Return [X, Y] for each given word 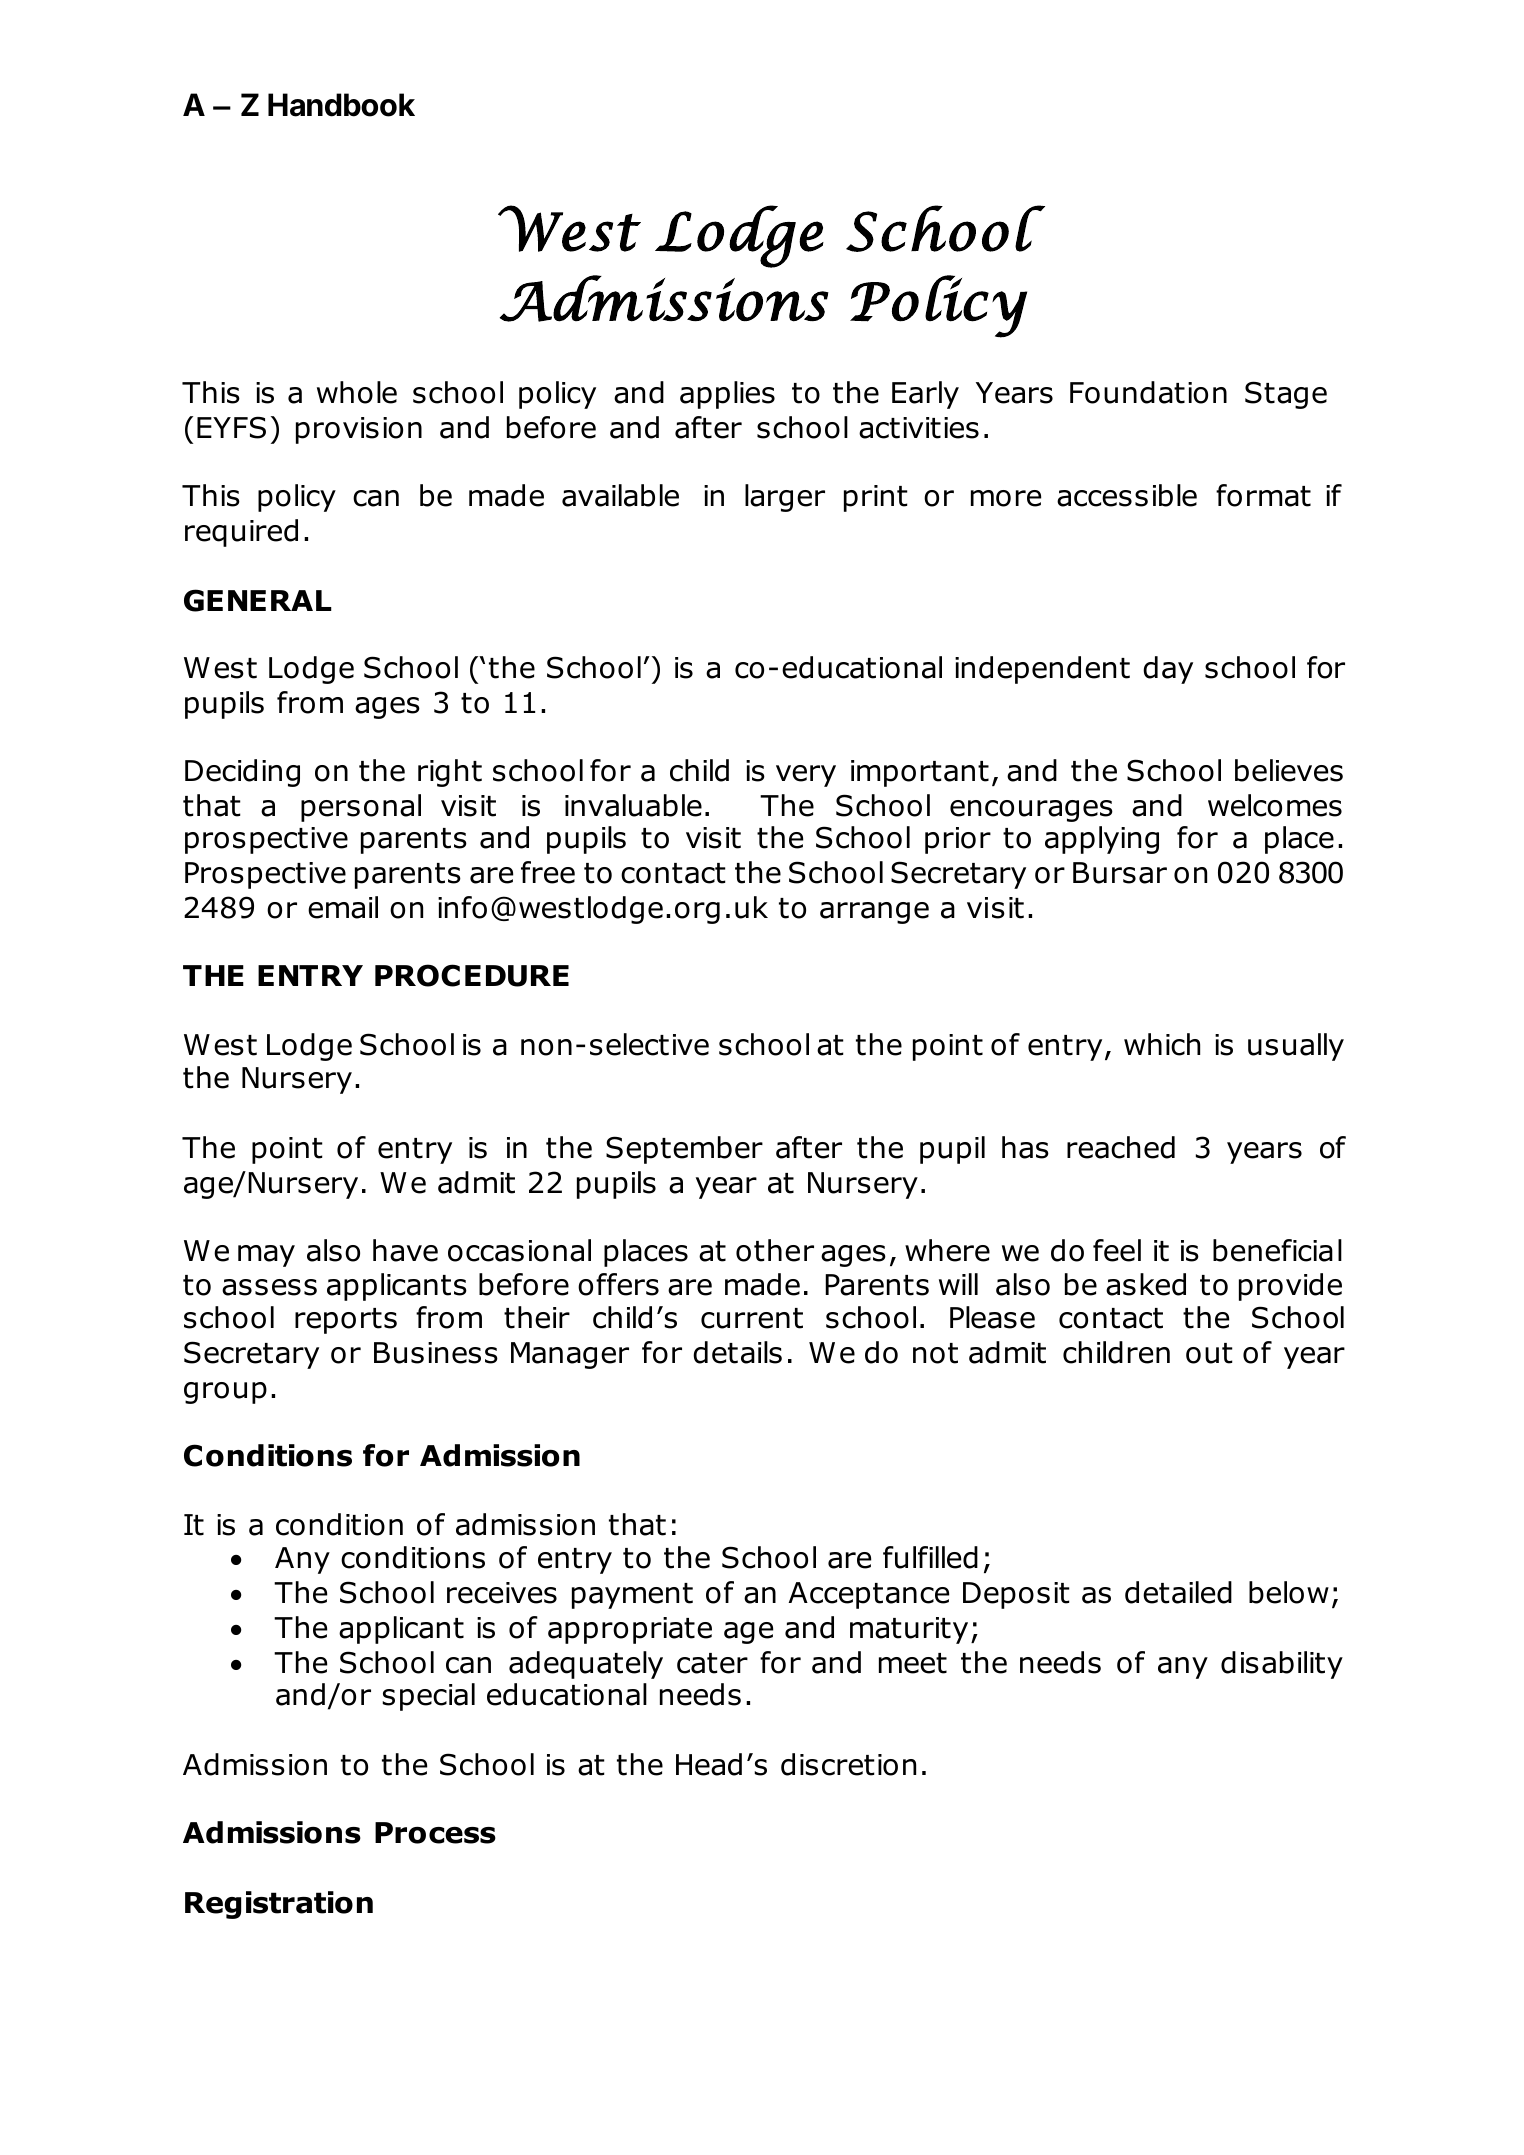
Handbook [341, 105]
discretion [848, 1764]
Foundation [1148, 392]
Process [435, 1833]
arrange [874, 913]
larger [785, 498]
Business [436, 1353]
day [1168, 670]
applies [727, 395]
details [737, 1352]
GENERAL [258, 600]
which [1162, 1044]
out [1209, 1353]
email [343, 907]
